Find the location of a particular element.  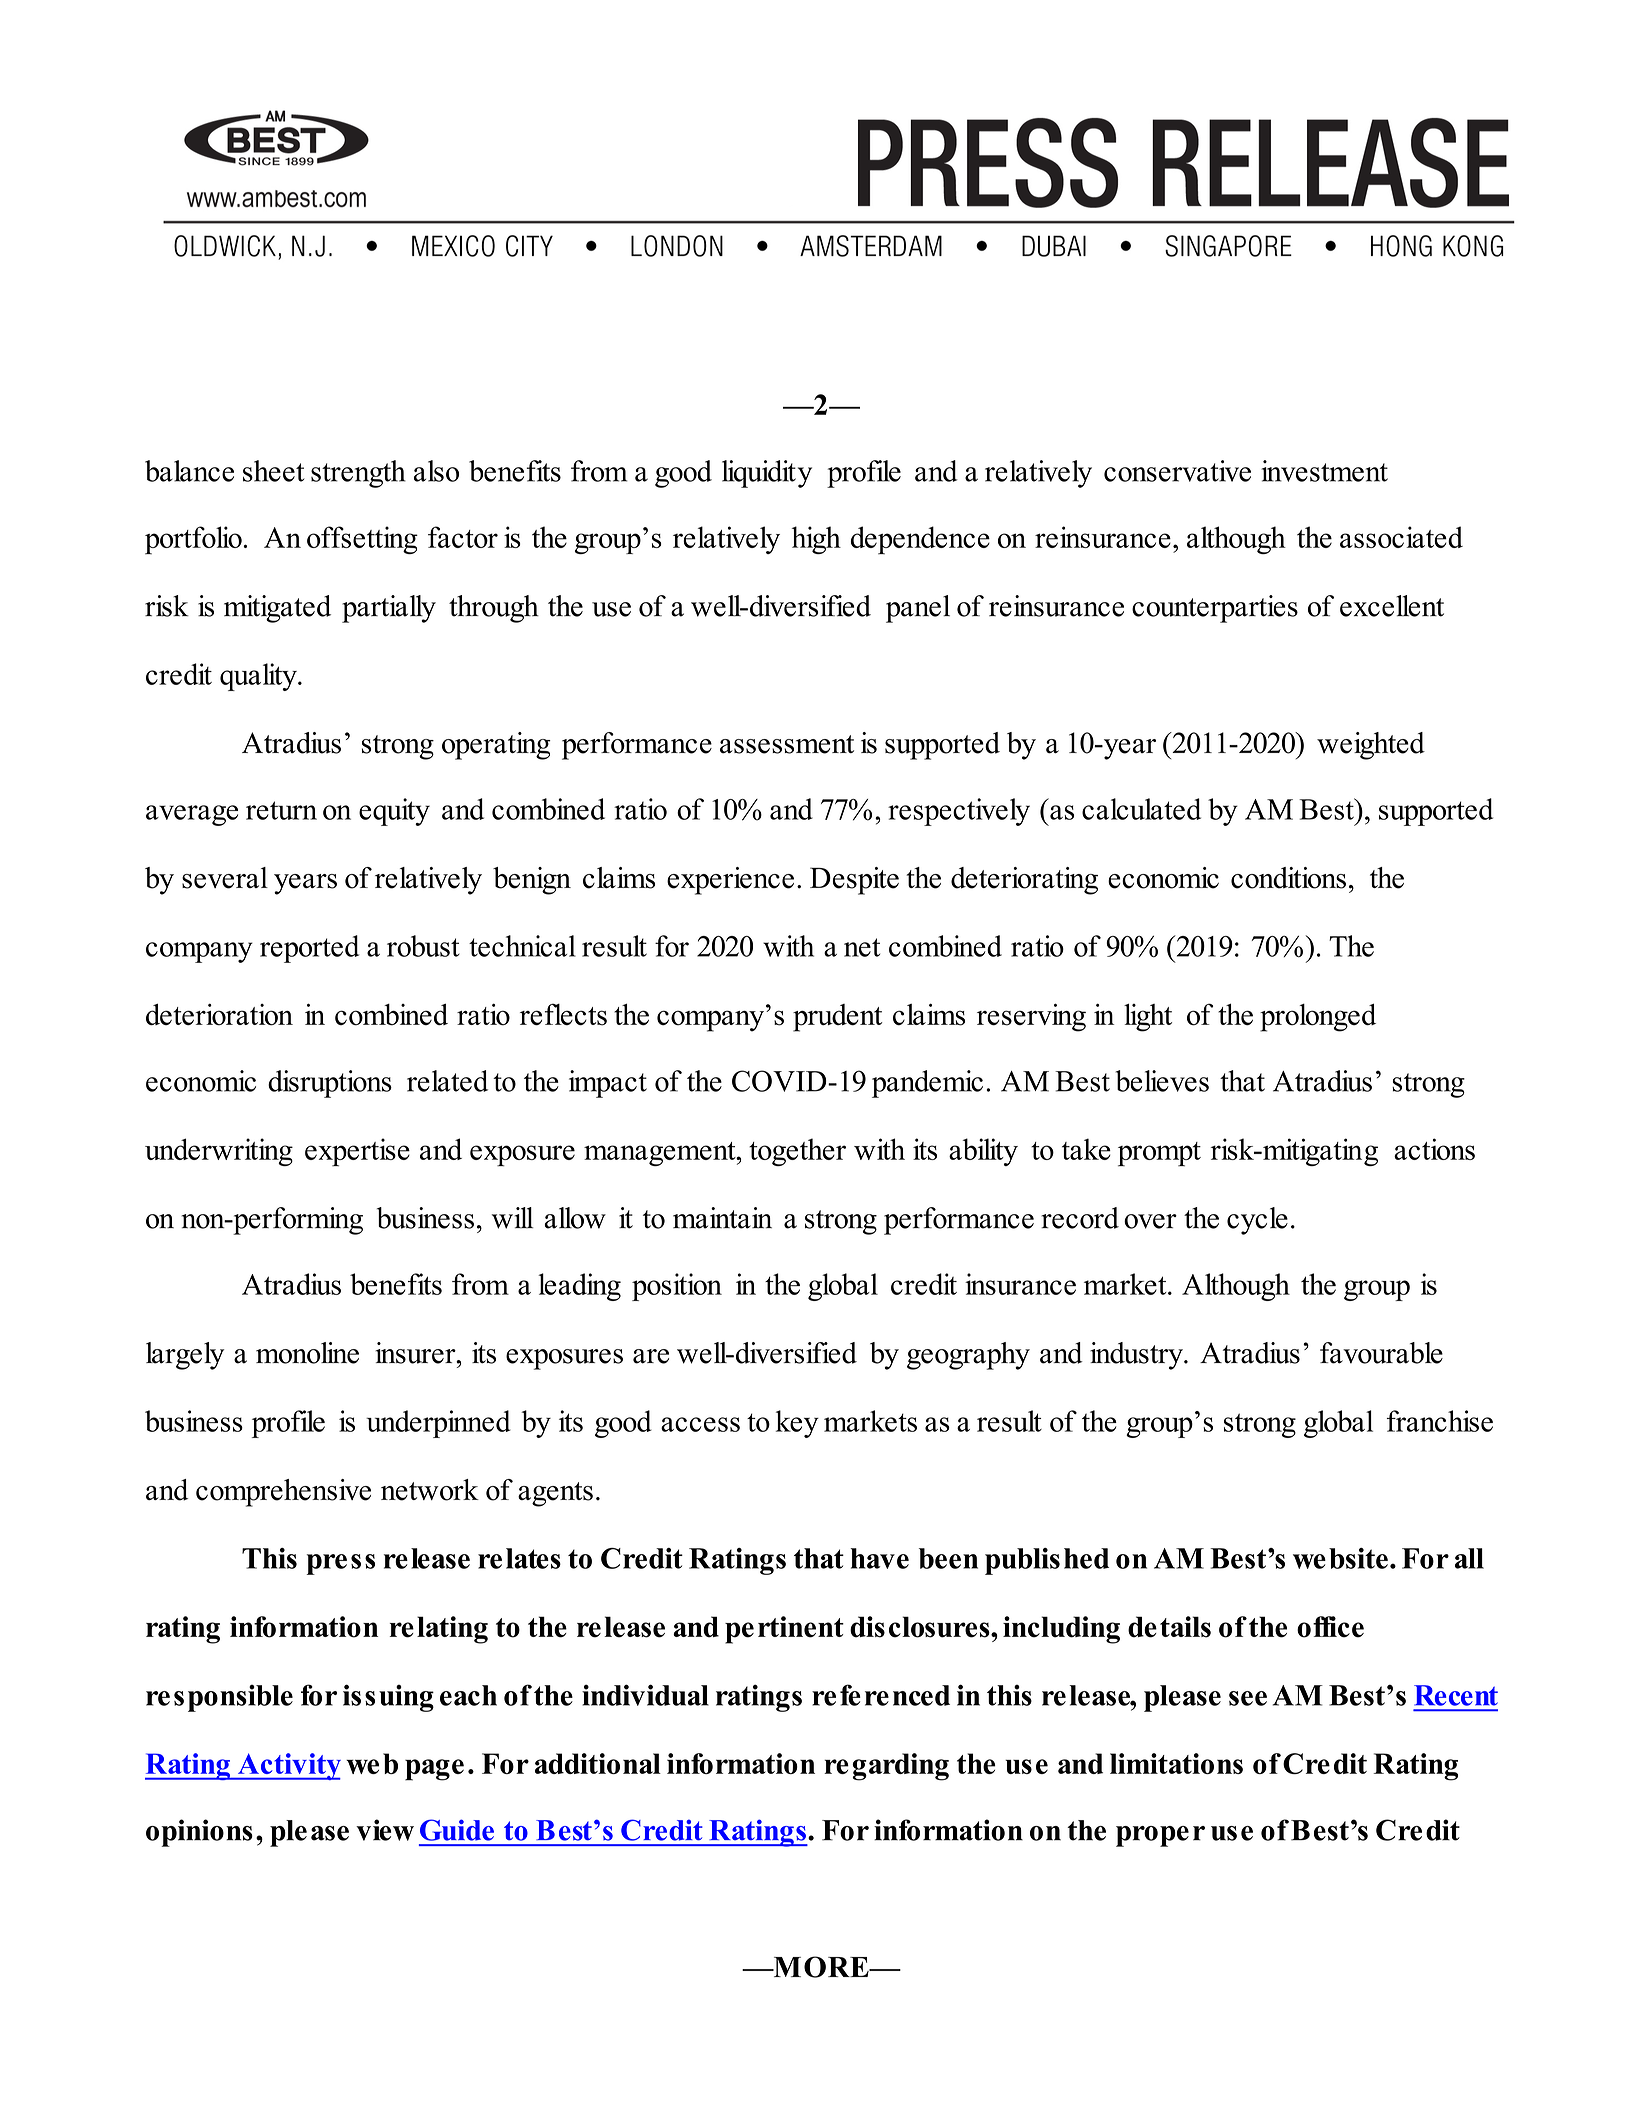

relating is located at coordinates (439, 1630).
